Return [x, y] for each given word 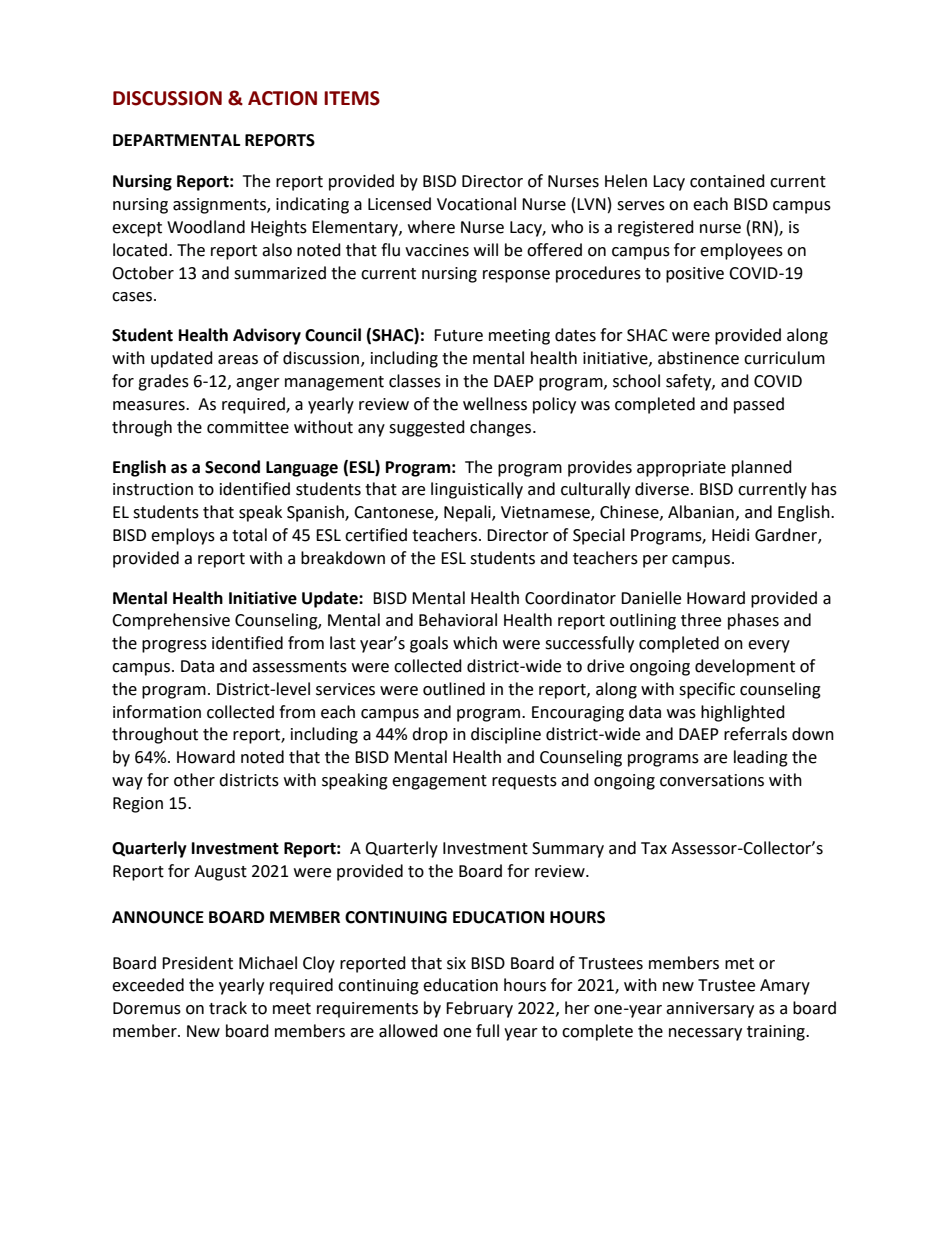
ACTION [282, 98]
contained [727, 181]
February [479, 1009]
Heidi [730, 535]
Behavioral [458, 620]
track [228, 1008]
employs [183, 536]
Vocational [476, 204]
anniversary [710, 1010]
